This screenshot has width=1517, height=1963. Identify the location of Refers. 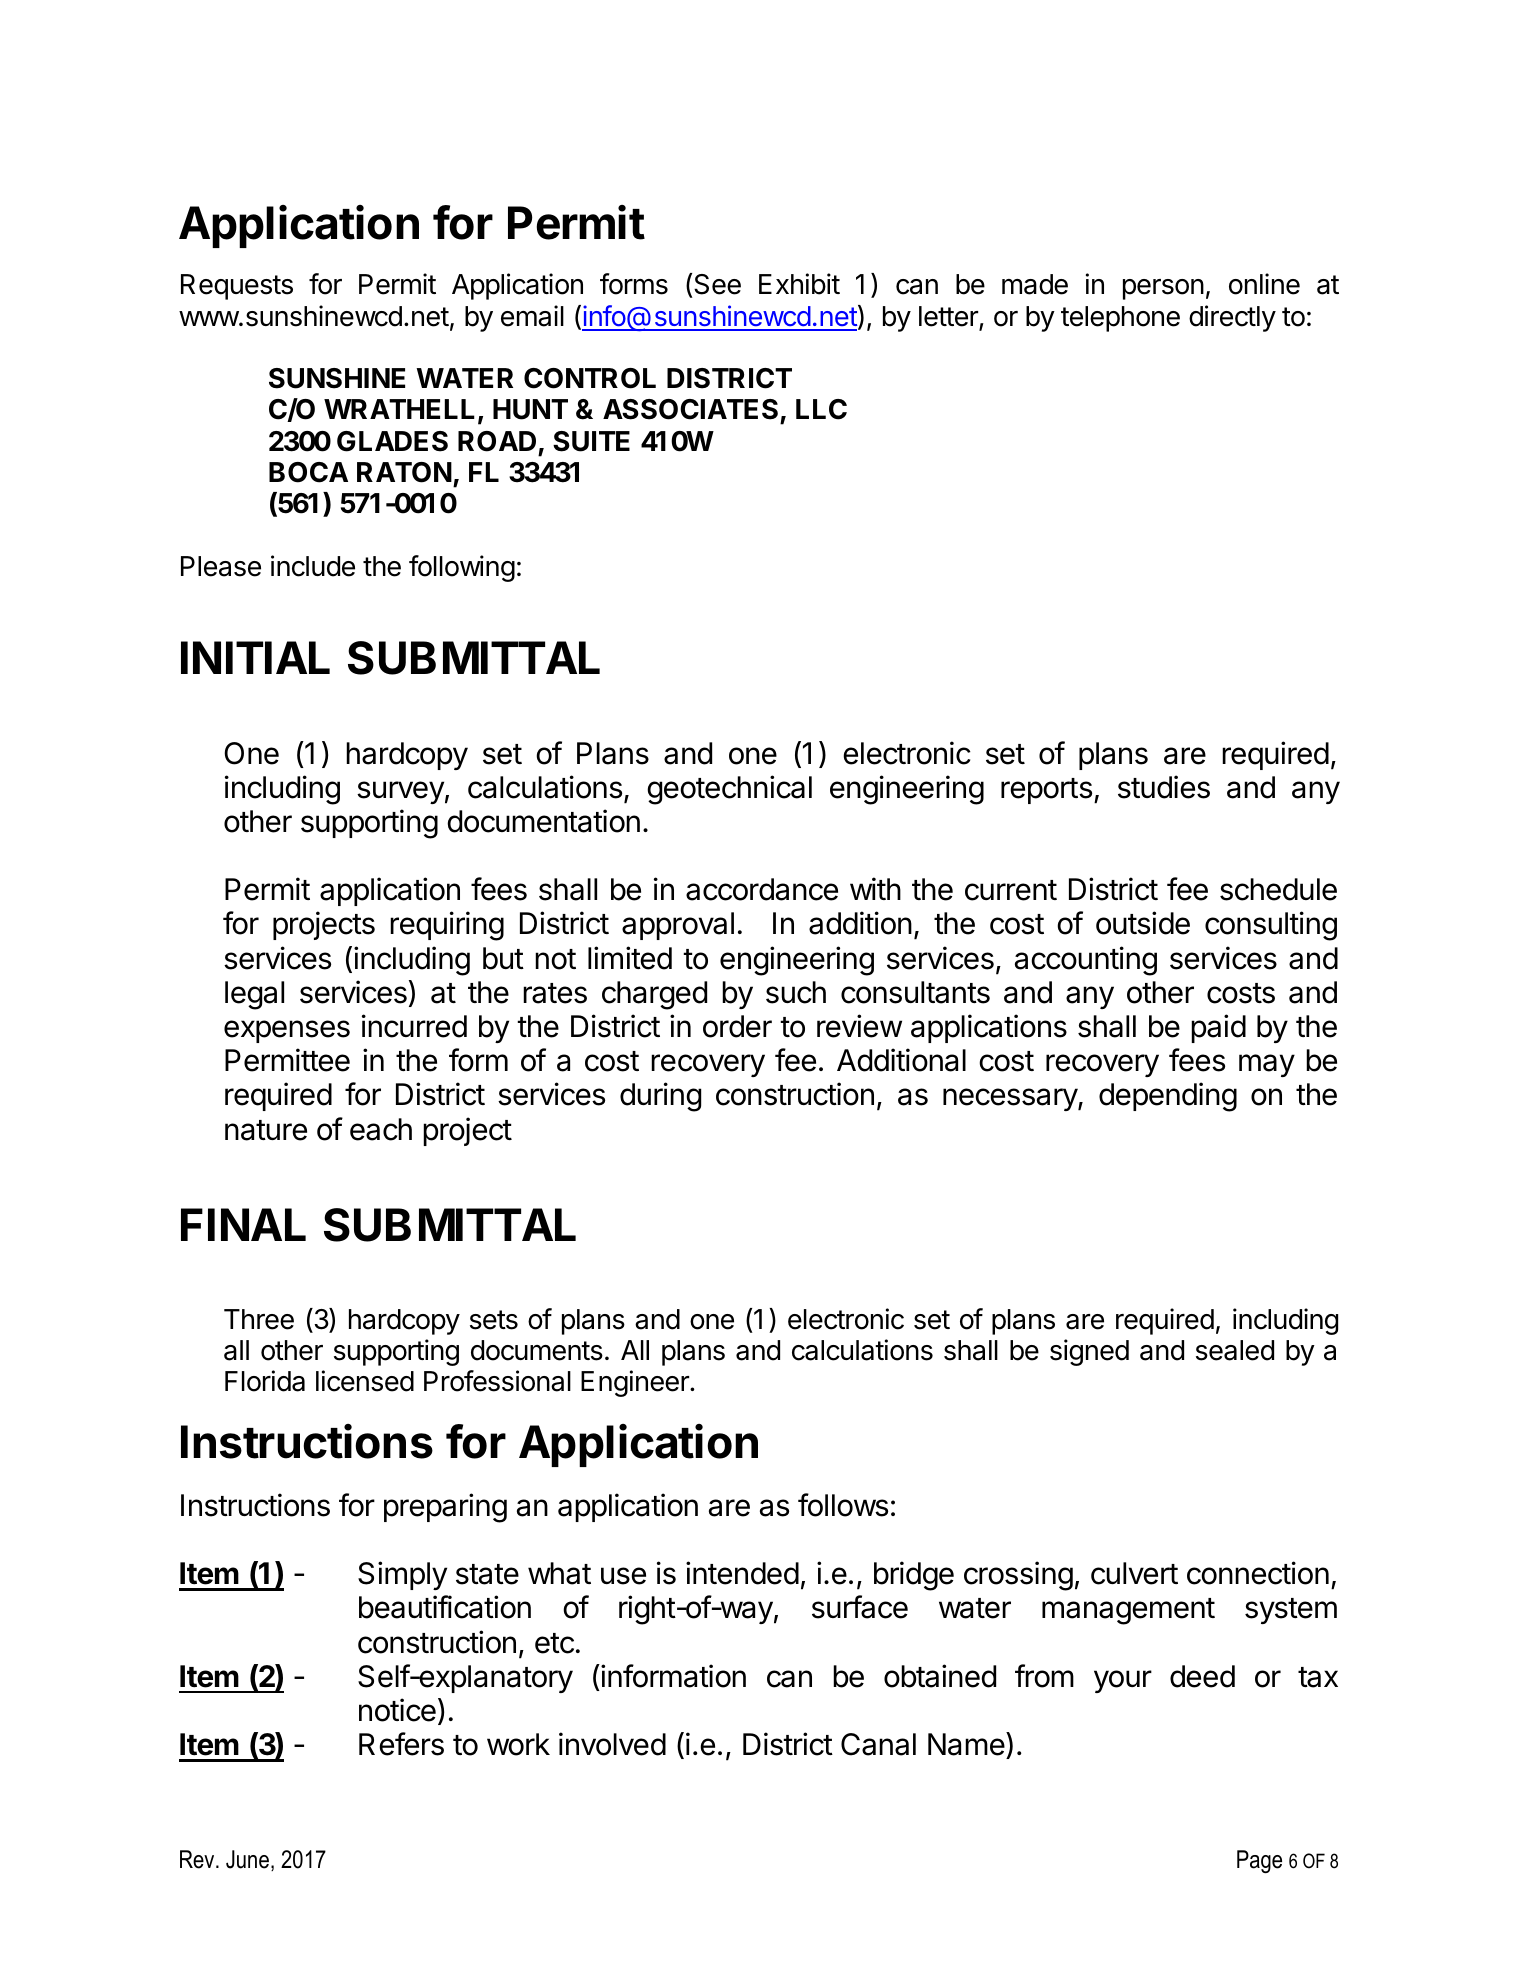
(401, 1744).
